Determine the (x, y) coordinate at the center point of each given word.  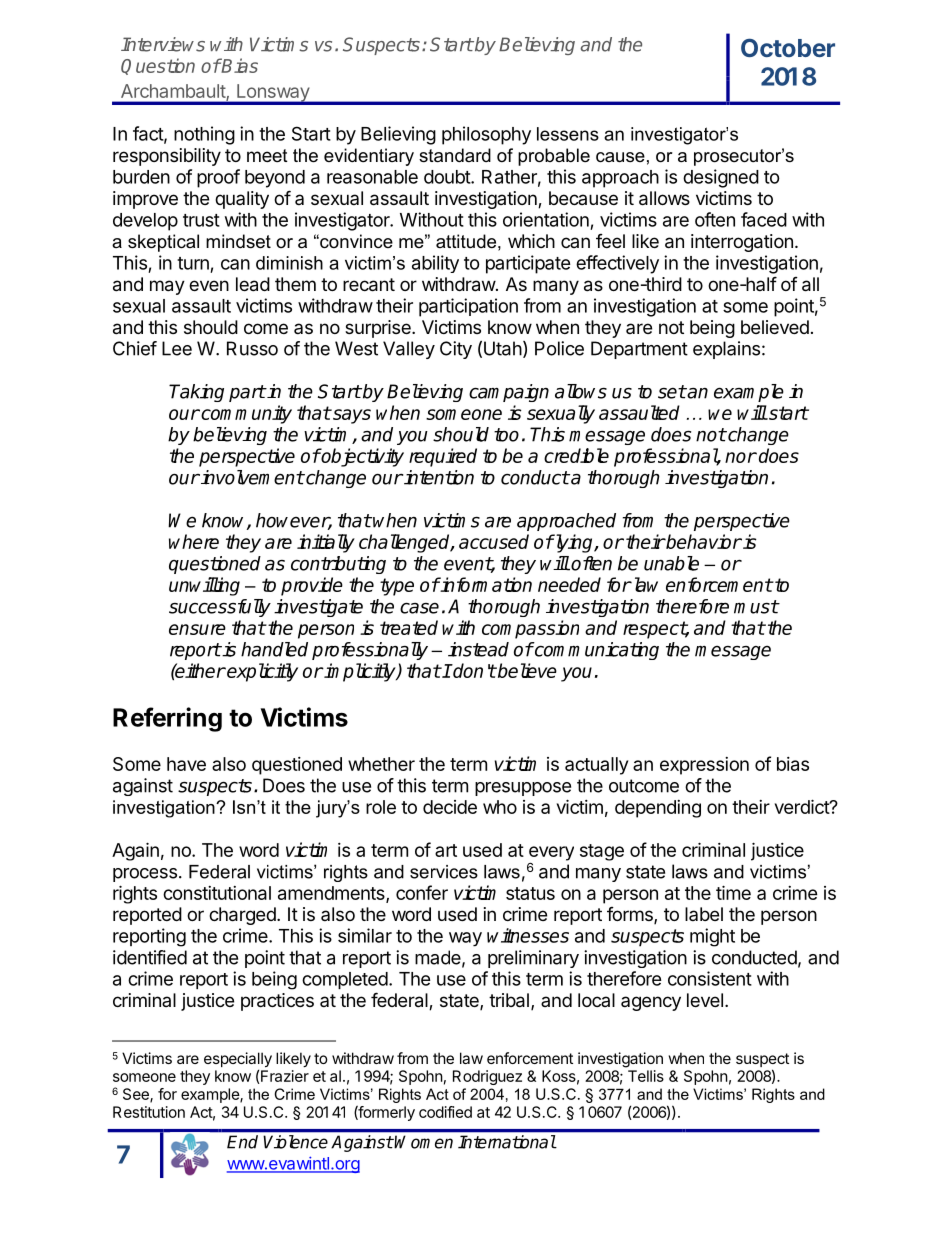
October (788, 47)
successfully (220, 608)
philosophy (486, 135)
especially (238, 1061)
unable (671, 563)
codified (445, 1112)
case (419, 608)
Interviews (163, 44)
